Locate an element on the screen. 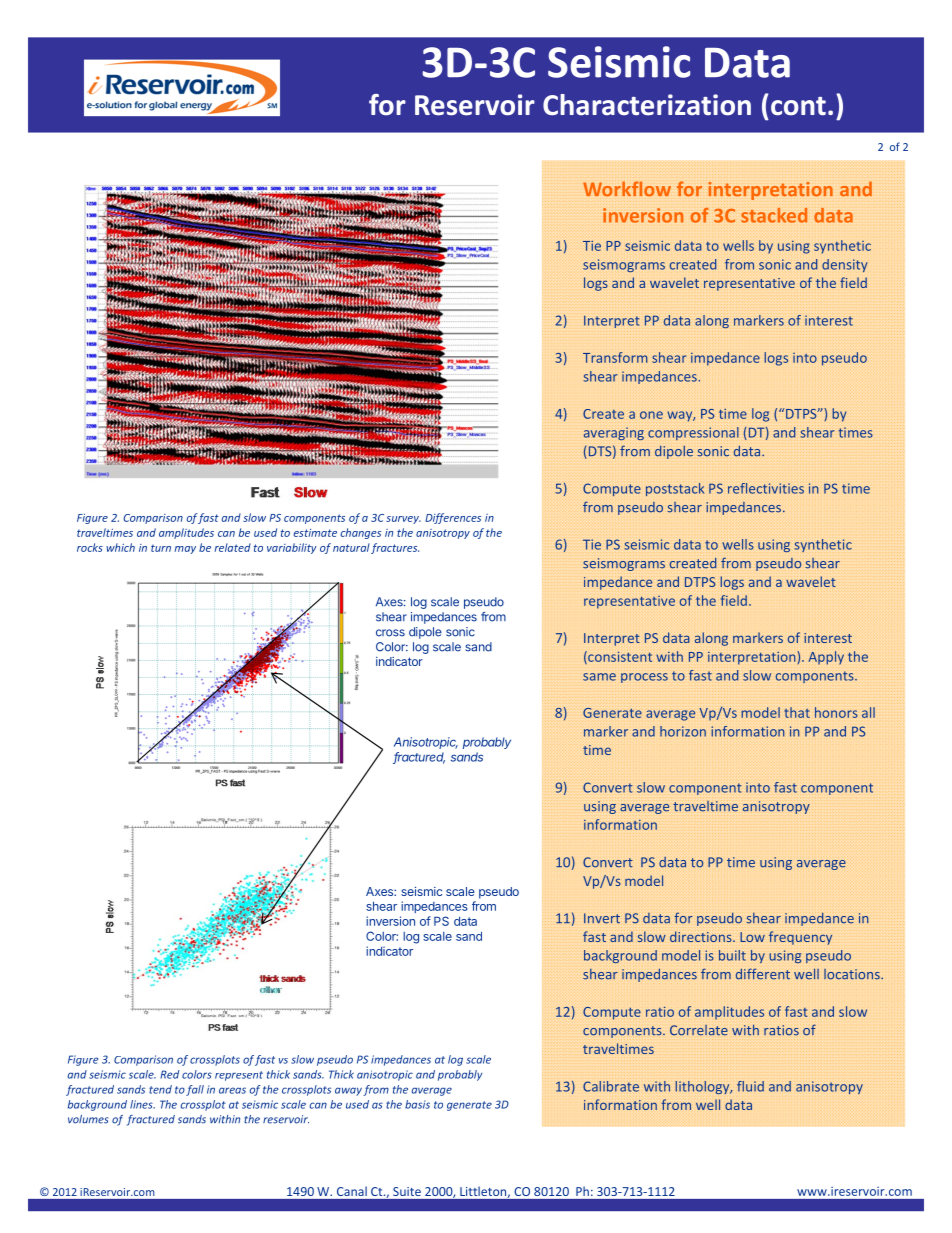 The width and height of the screenshot is (952, 1233). Characterization is located at coordinates (647, 105).
